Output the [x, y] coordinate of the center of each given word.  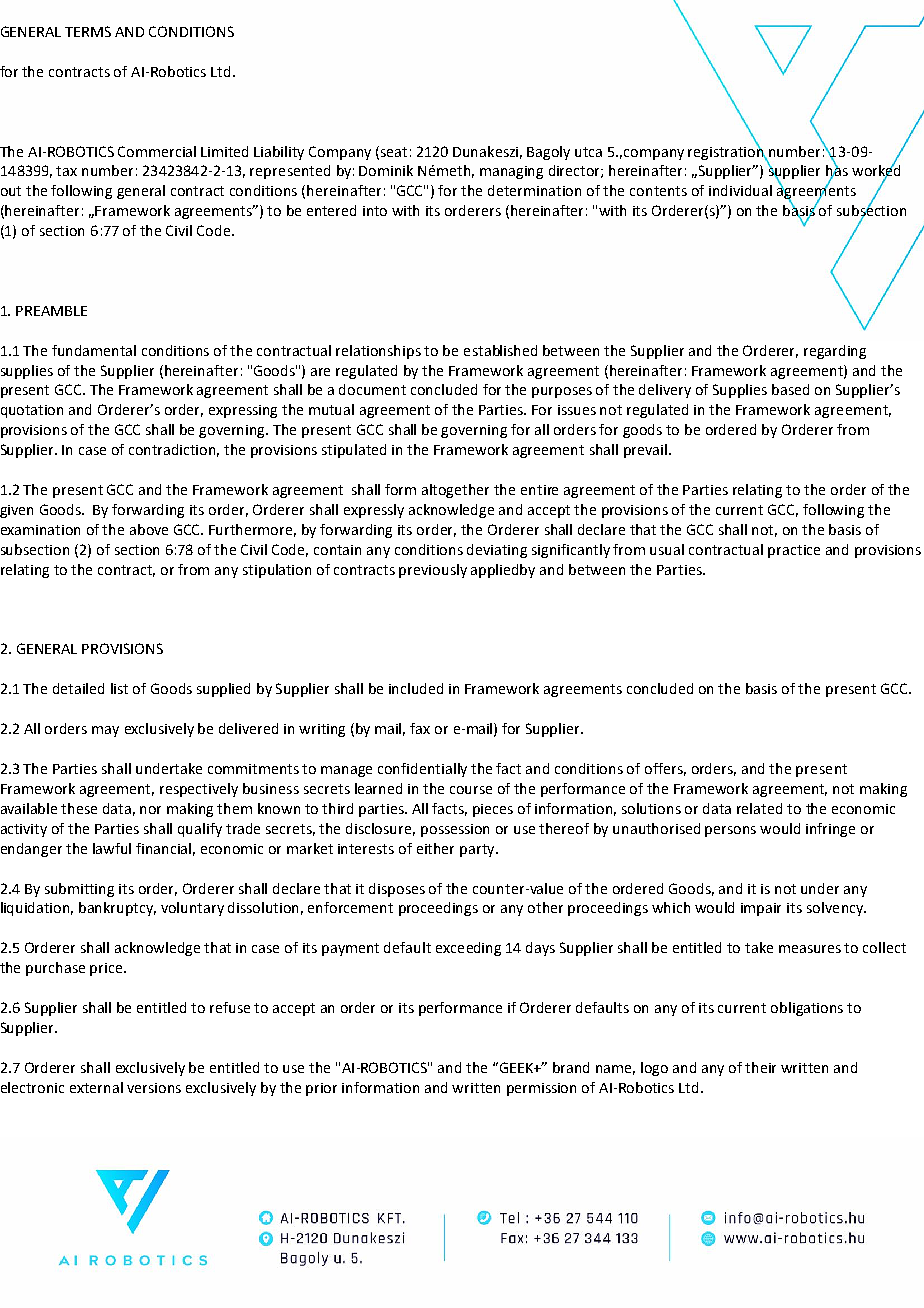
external [96, 1087]
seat [392, 152]
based [790, 389]
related [759, 808]
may [105, 731]
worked [876, 171]
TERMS [88, 31]
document [372, 389]
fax [420, 728]
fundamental [94, 350]
